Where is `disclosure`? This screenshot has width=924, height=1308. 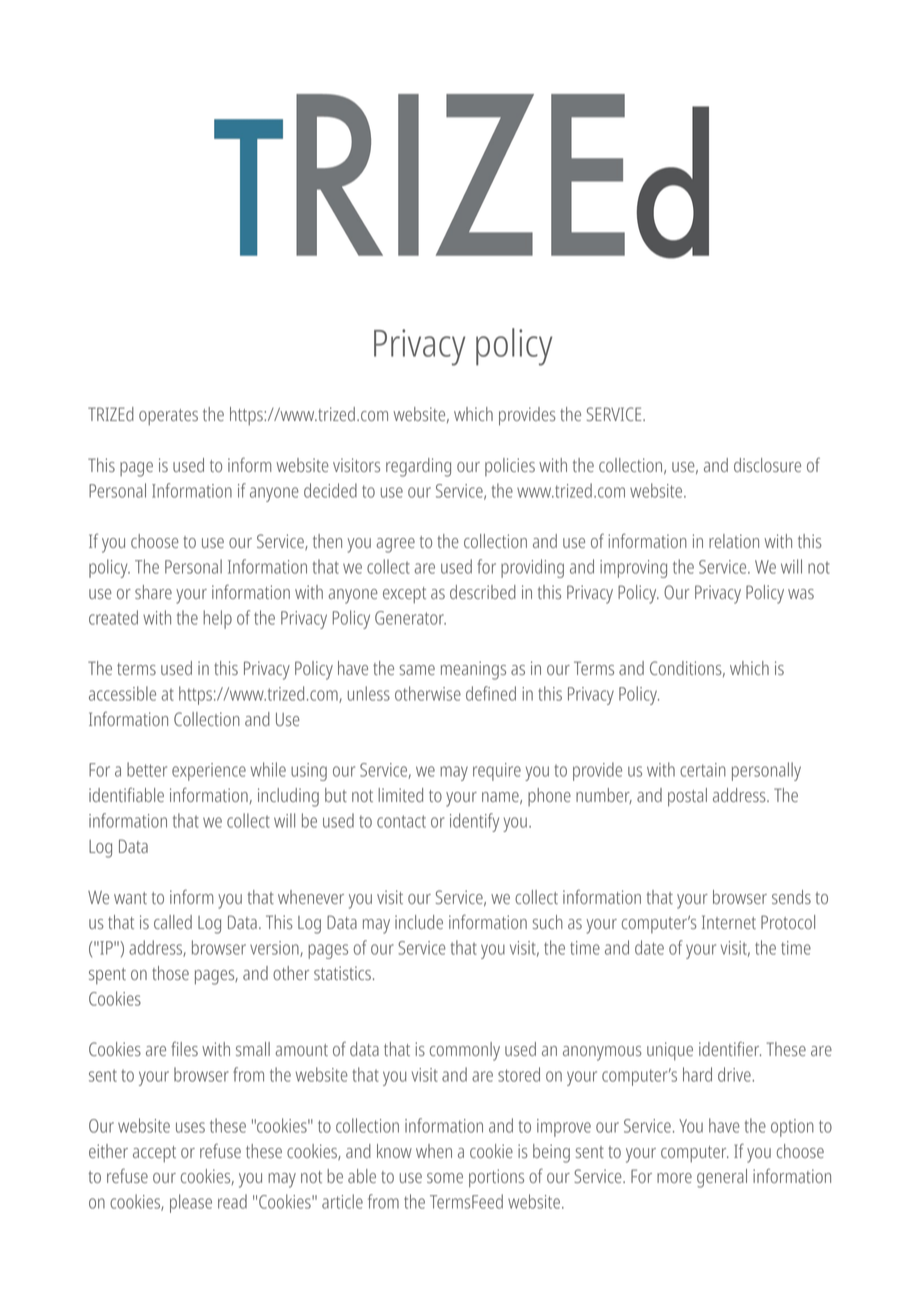 disclosure is located at coordinates (767, 465).
